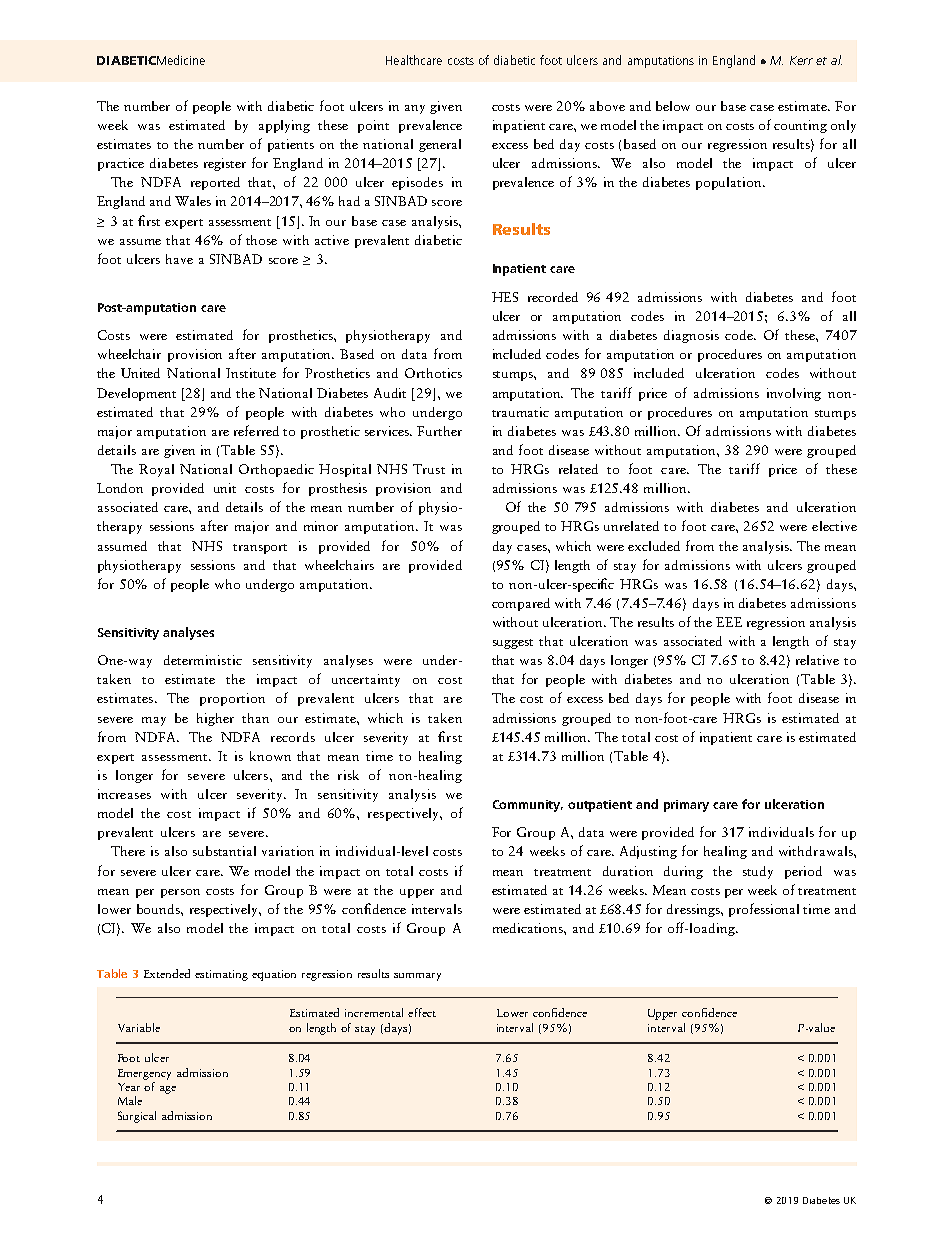 Image resolution: width=952 pixels, height=1251 pixels. I want to click on compared, so click(521, 604).
